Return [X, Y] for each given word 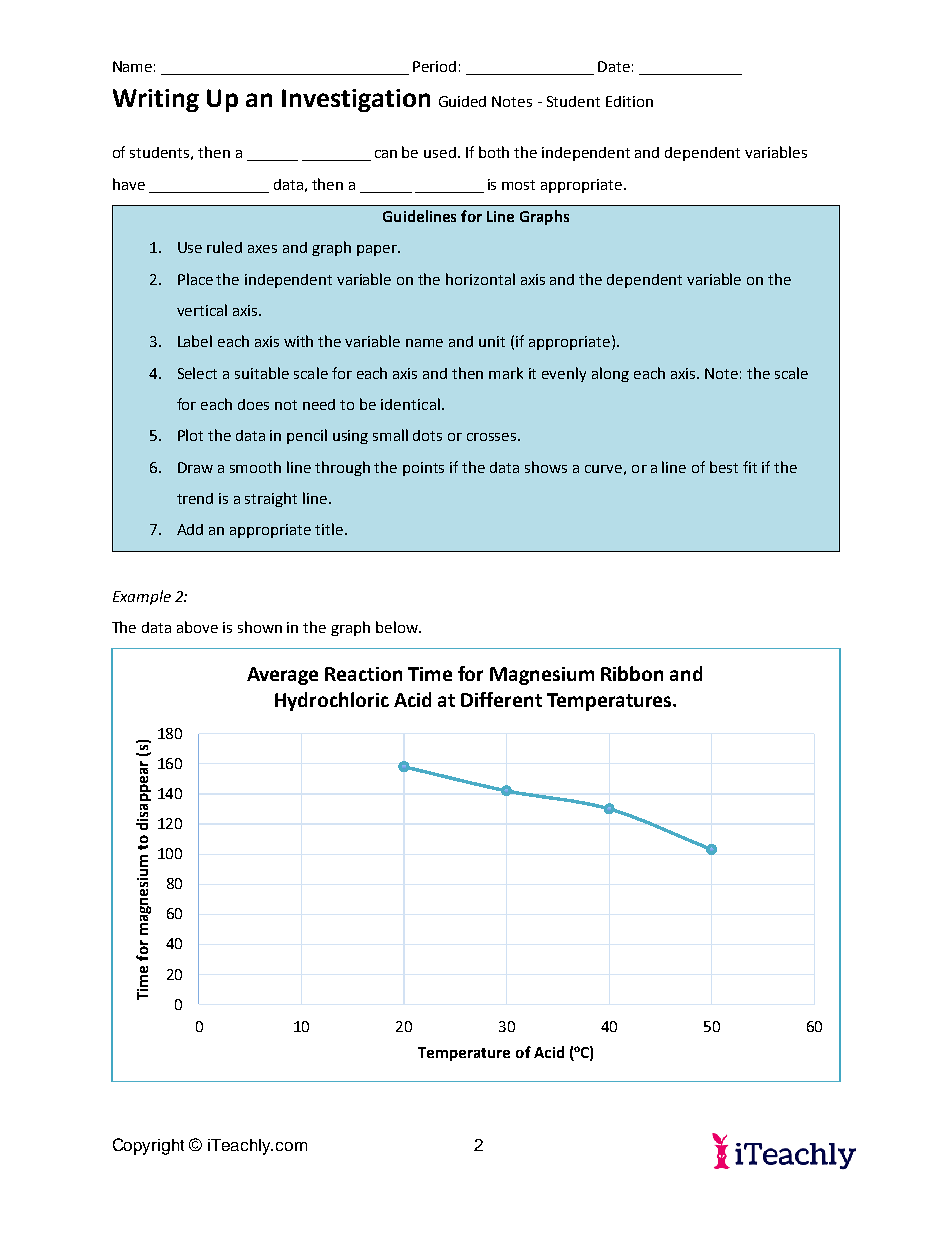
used [440, 152]
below [398, 627]
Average [282, 676]
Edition [629, 101]
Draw [195, 467]
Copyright [148, 1146]
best [724, 467]
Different [501, 699]
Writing [156, 100]
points [423, 469]
